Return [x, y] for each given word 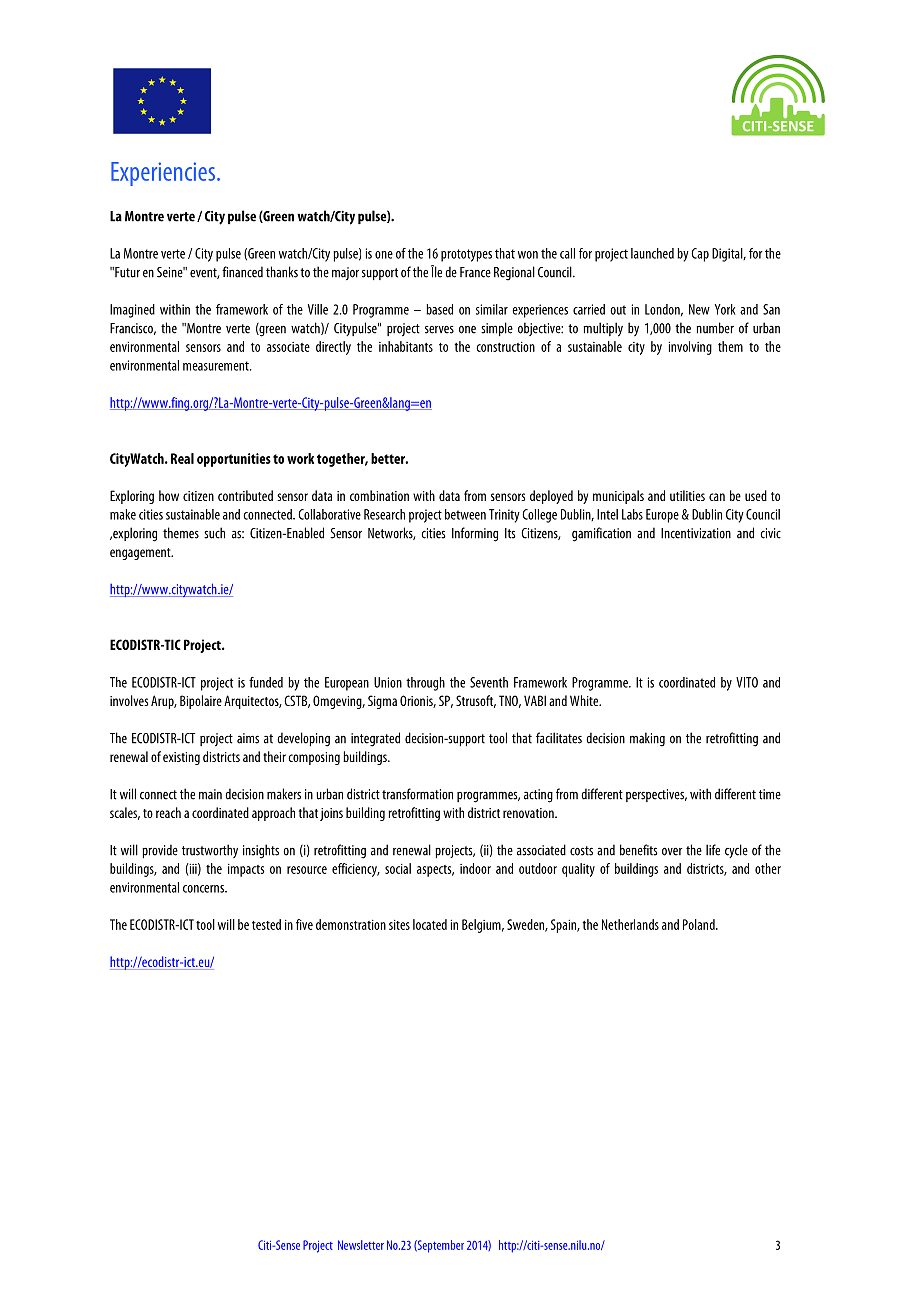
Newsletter [361, 1245]
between [465, 514]
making [647, 739]
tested [266, 924]
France [475, 272]
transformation [417, 794]
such [214, 533]
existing [181, 758]
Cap [700, 255]
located [430, 924]
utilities [687, 495]
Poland [700, 924]
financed [242, 272]
